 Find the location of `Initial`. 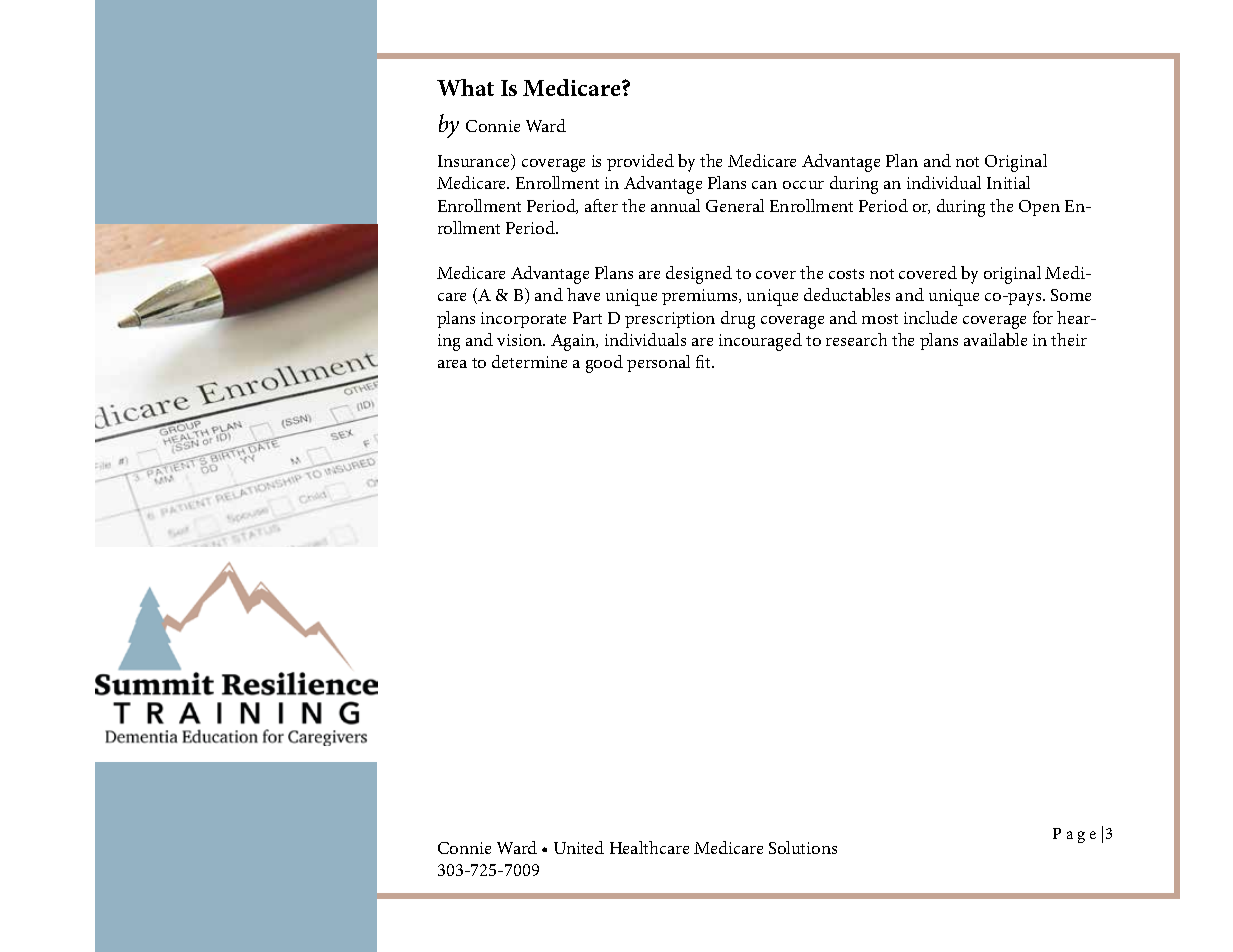

Initial is located at coordinates (1008, 182).
